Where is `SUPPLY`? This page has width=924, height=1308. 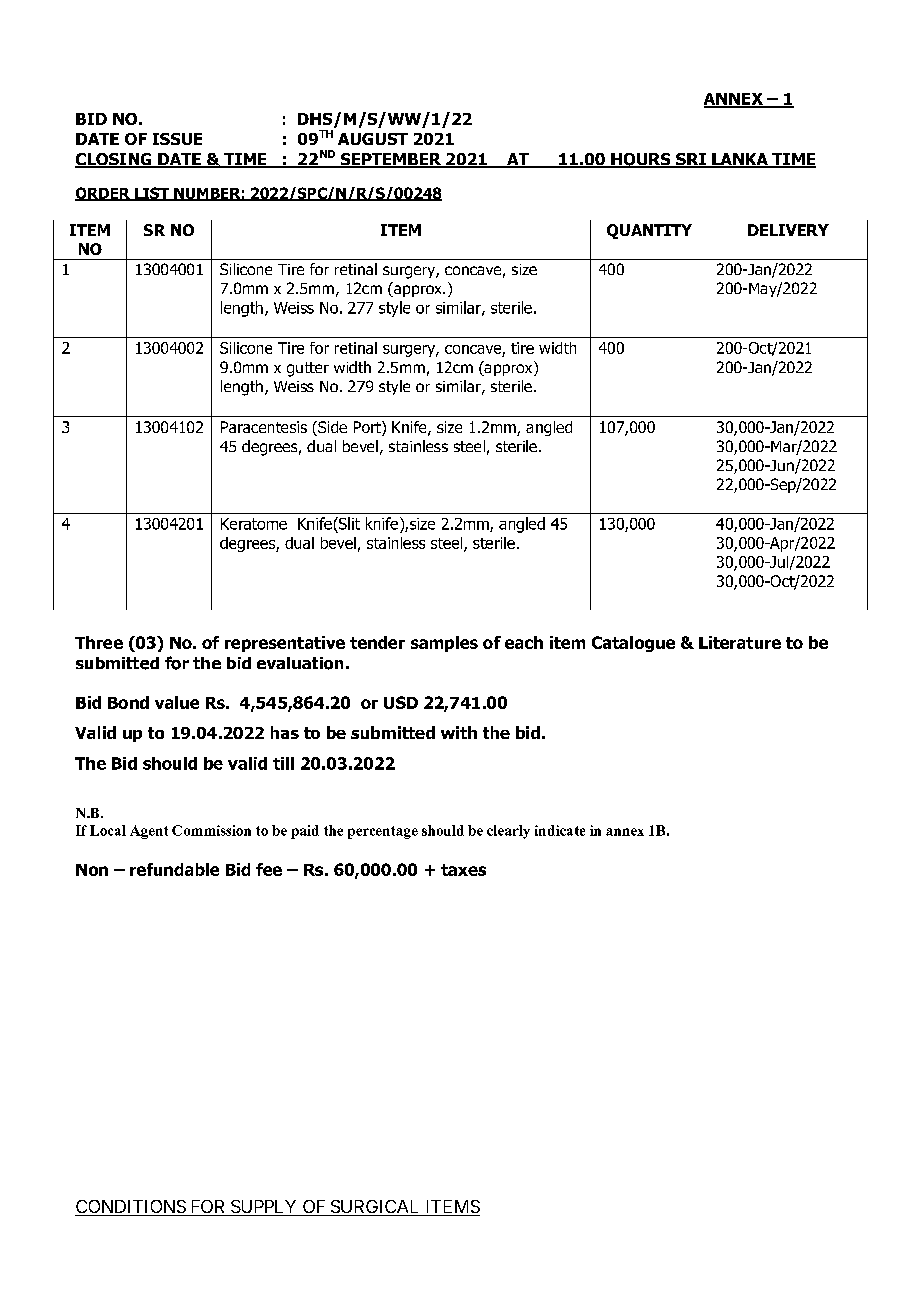 SUPPLY is located at coordinates (264, 1208).
